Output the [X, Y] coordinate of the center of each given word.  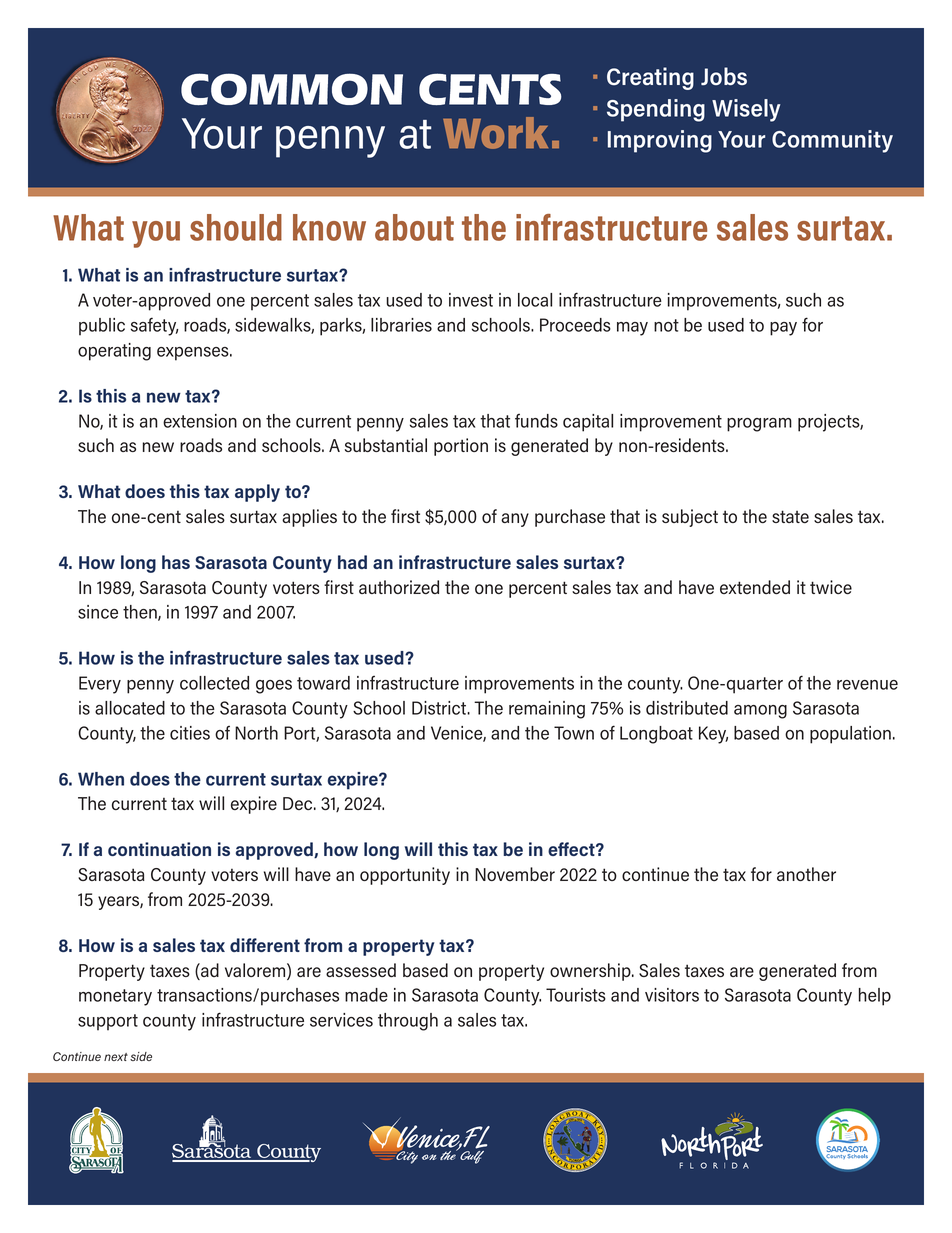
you [156, 234]
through [408, 1022]
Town [574, 733]
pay [783, 329]
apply [257, 493]
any [515, 520]
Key [713, 735]
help [875, 997]
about [414, 227]
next [116, 1057]
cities [190, 733]
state [790, 516]
